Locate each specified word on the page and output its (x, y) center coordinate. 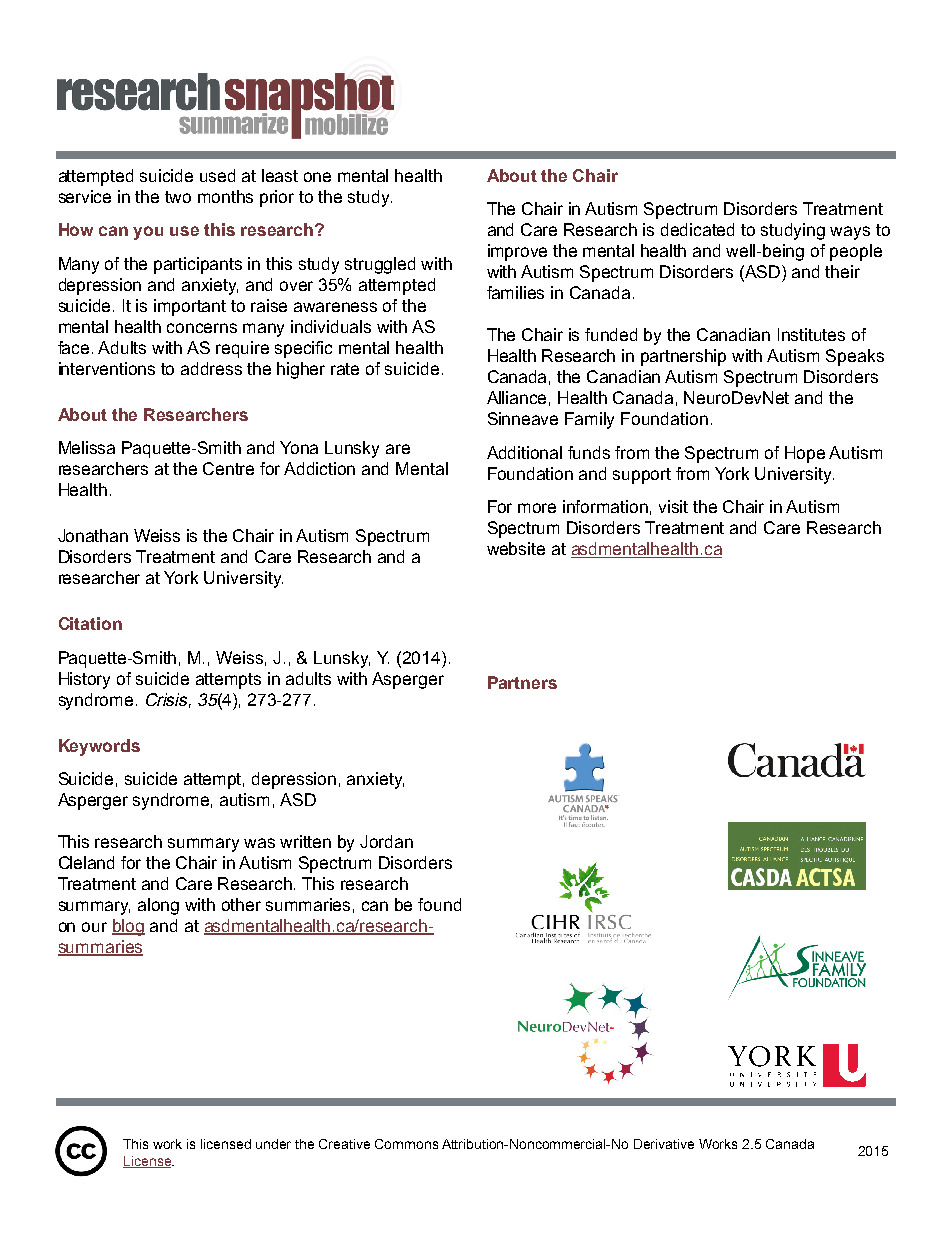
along (158, 906)
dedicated (697, 229)
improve (517, 252)
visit (673, 506)
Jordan (386, 841)
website (516, 548)
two (178, 197)
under (273, 1144)
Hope (805, 454)
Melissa (87, 447)
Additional (524, 452)
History (84, 680)
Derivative (664, 1144)
